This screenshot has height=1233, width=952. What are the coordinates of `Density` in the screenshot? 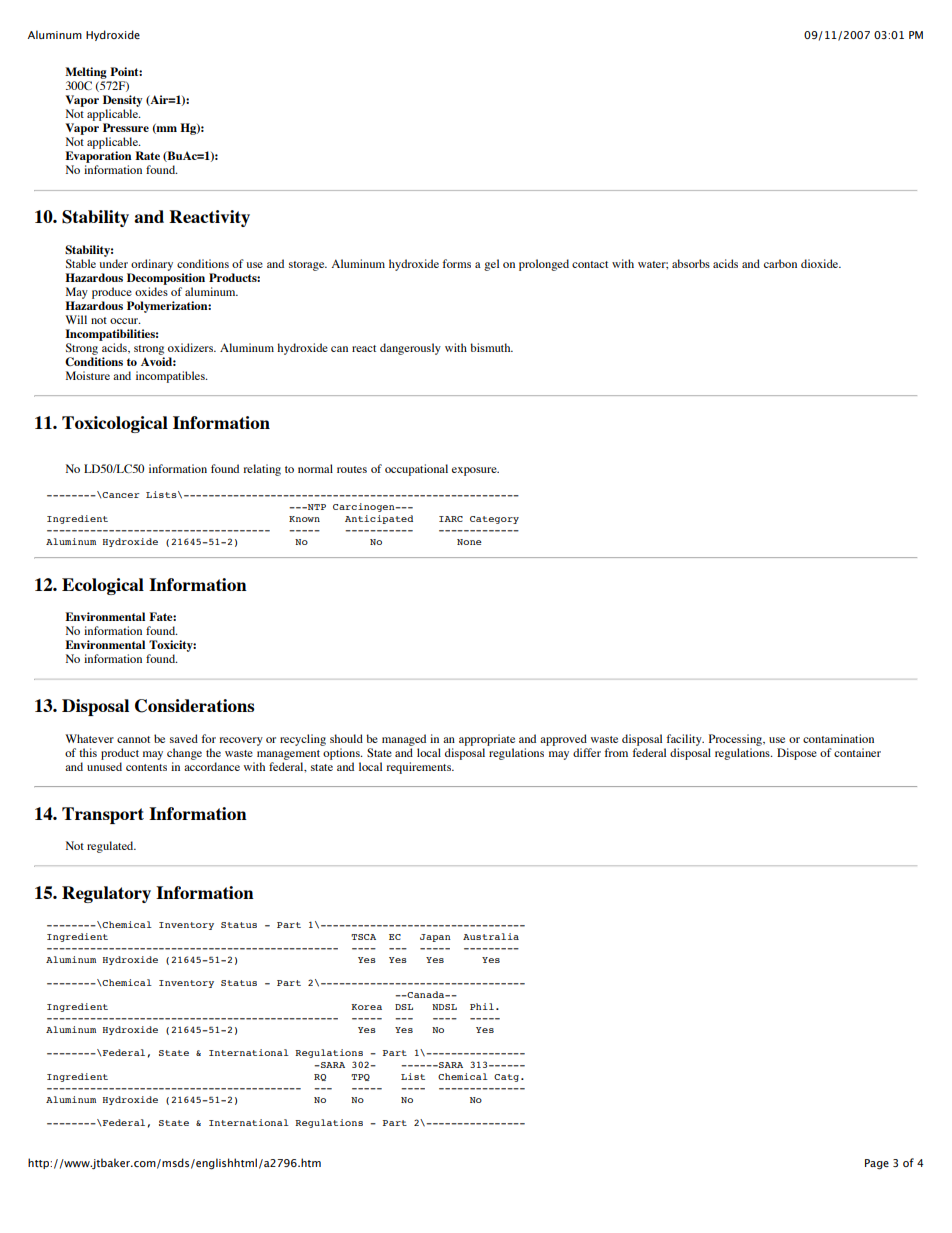 It's located at (122, 101).
